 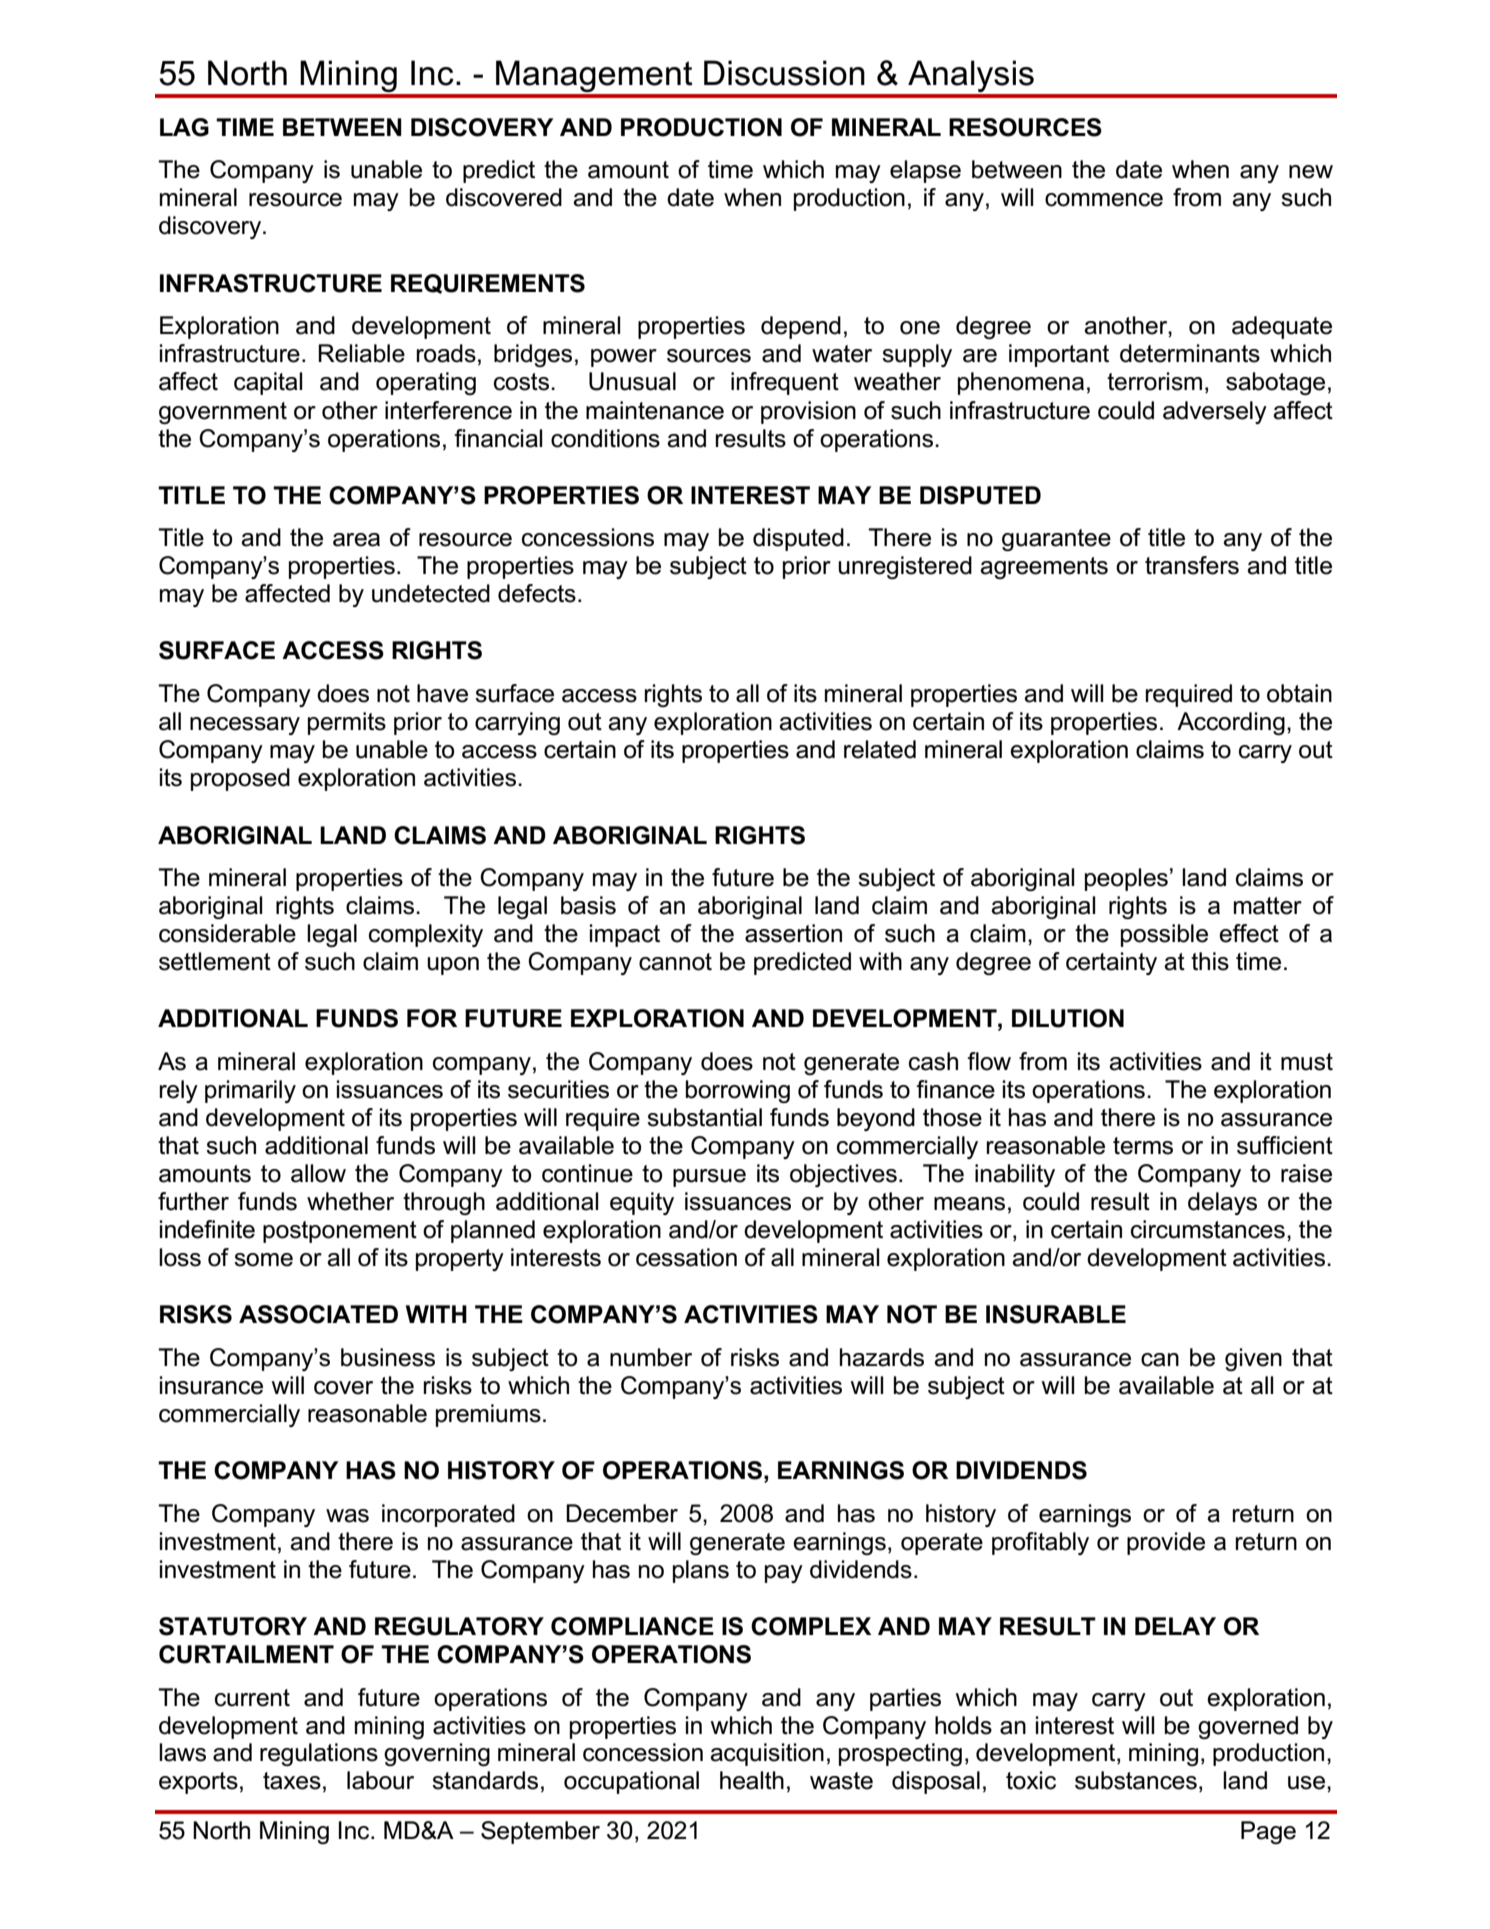 I want to click on Discussion, so click(x=784, y=73).
